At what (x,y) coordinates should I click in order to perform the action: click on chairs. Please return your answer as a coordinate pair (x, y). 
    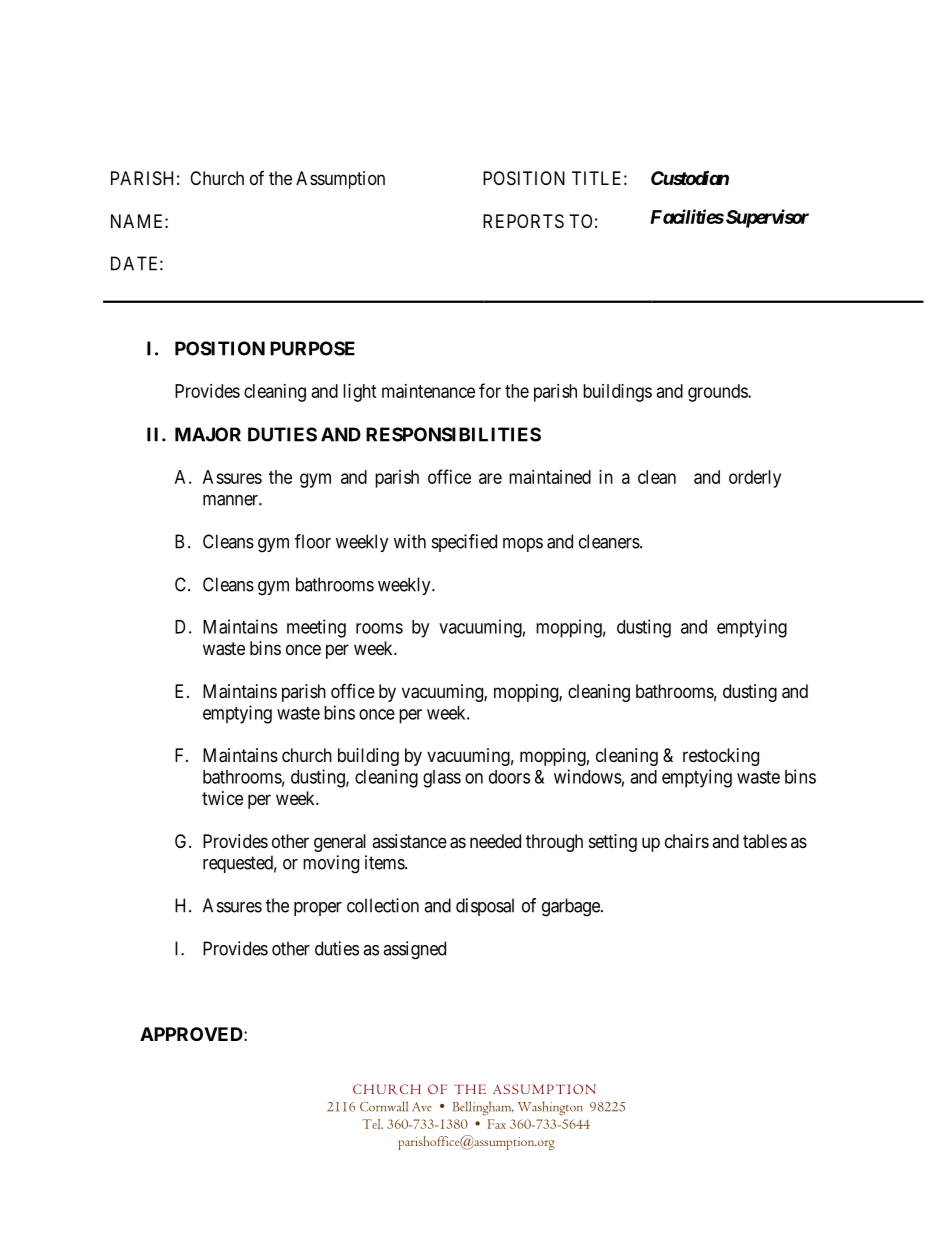
    Looking at the image, I should click on (687, 841).
